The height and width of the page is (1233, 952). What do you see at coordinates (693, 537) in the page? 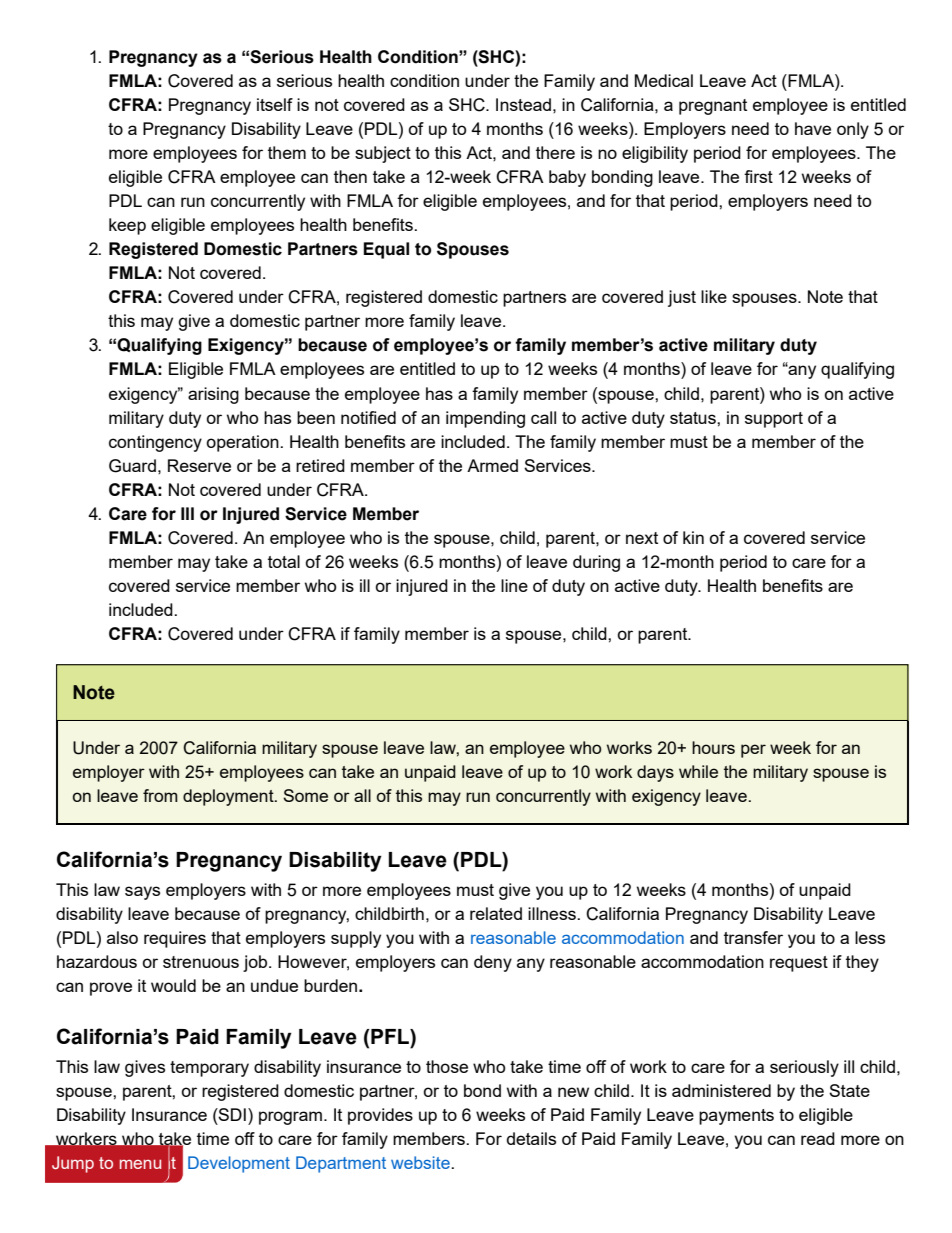
I see `kin` at bounding box center [693, 537].
